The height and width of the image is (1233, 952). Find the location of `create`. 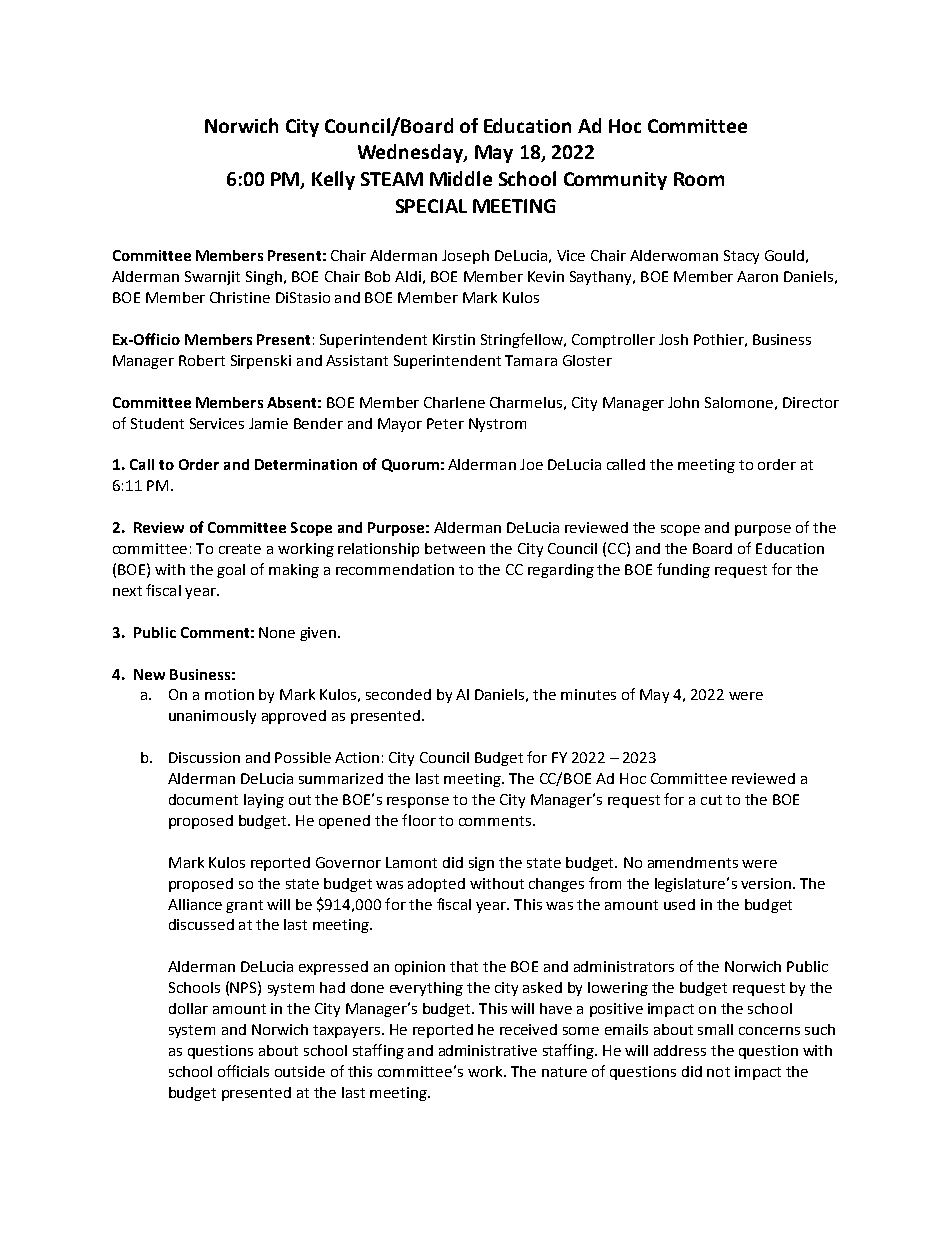

create is located at coordinates (240, 549).
